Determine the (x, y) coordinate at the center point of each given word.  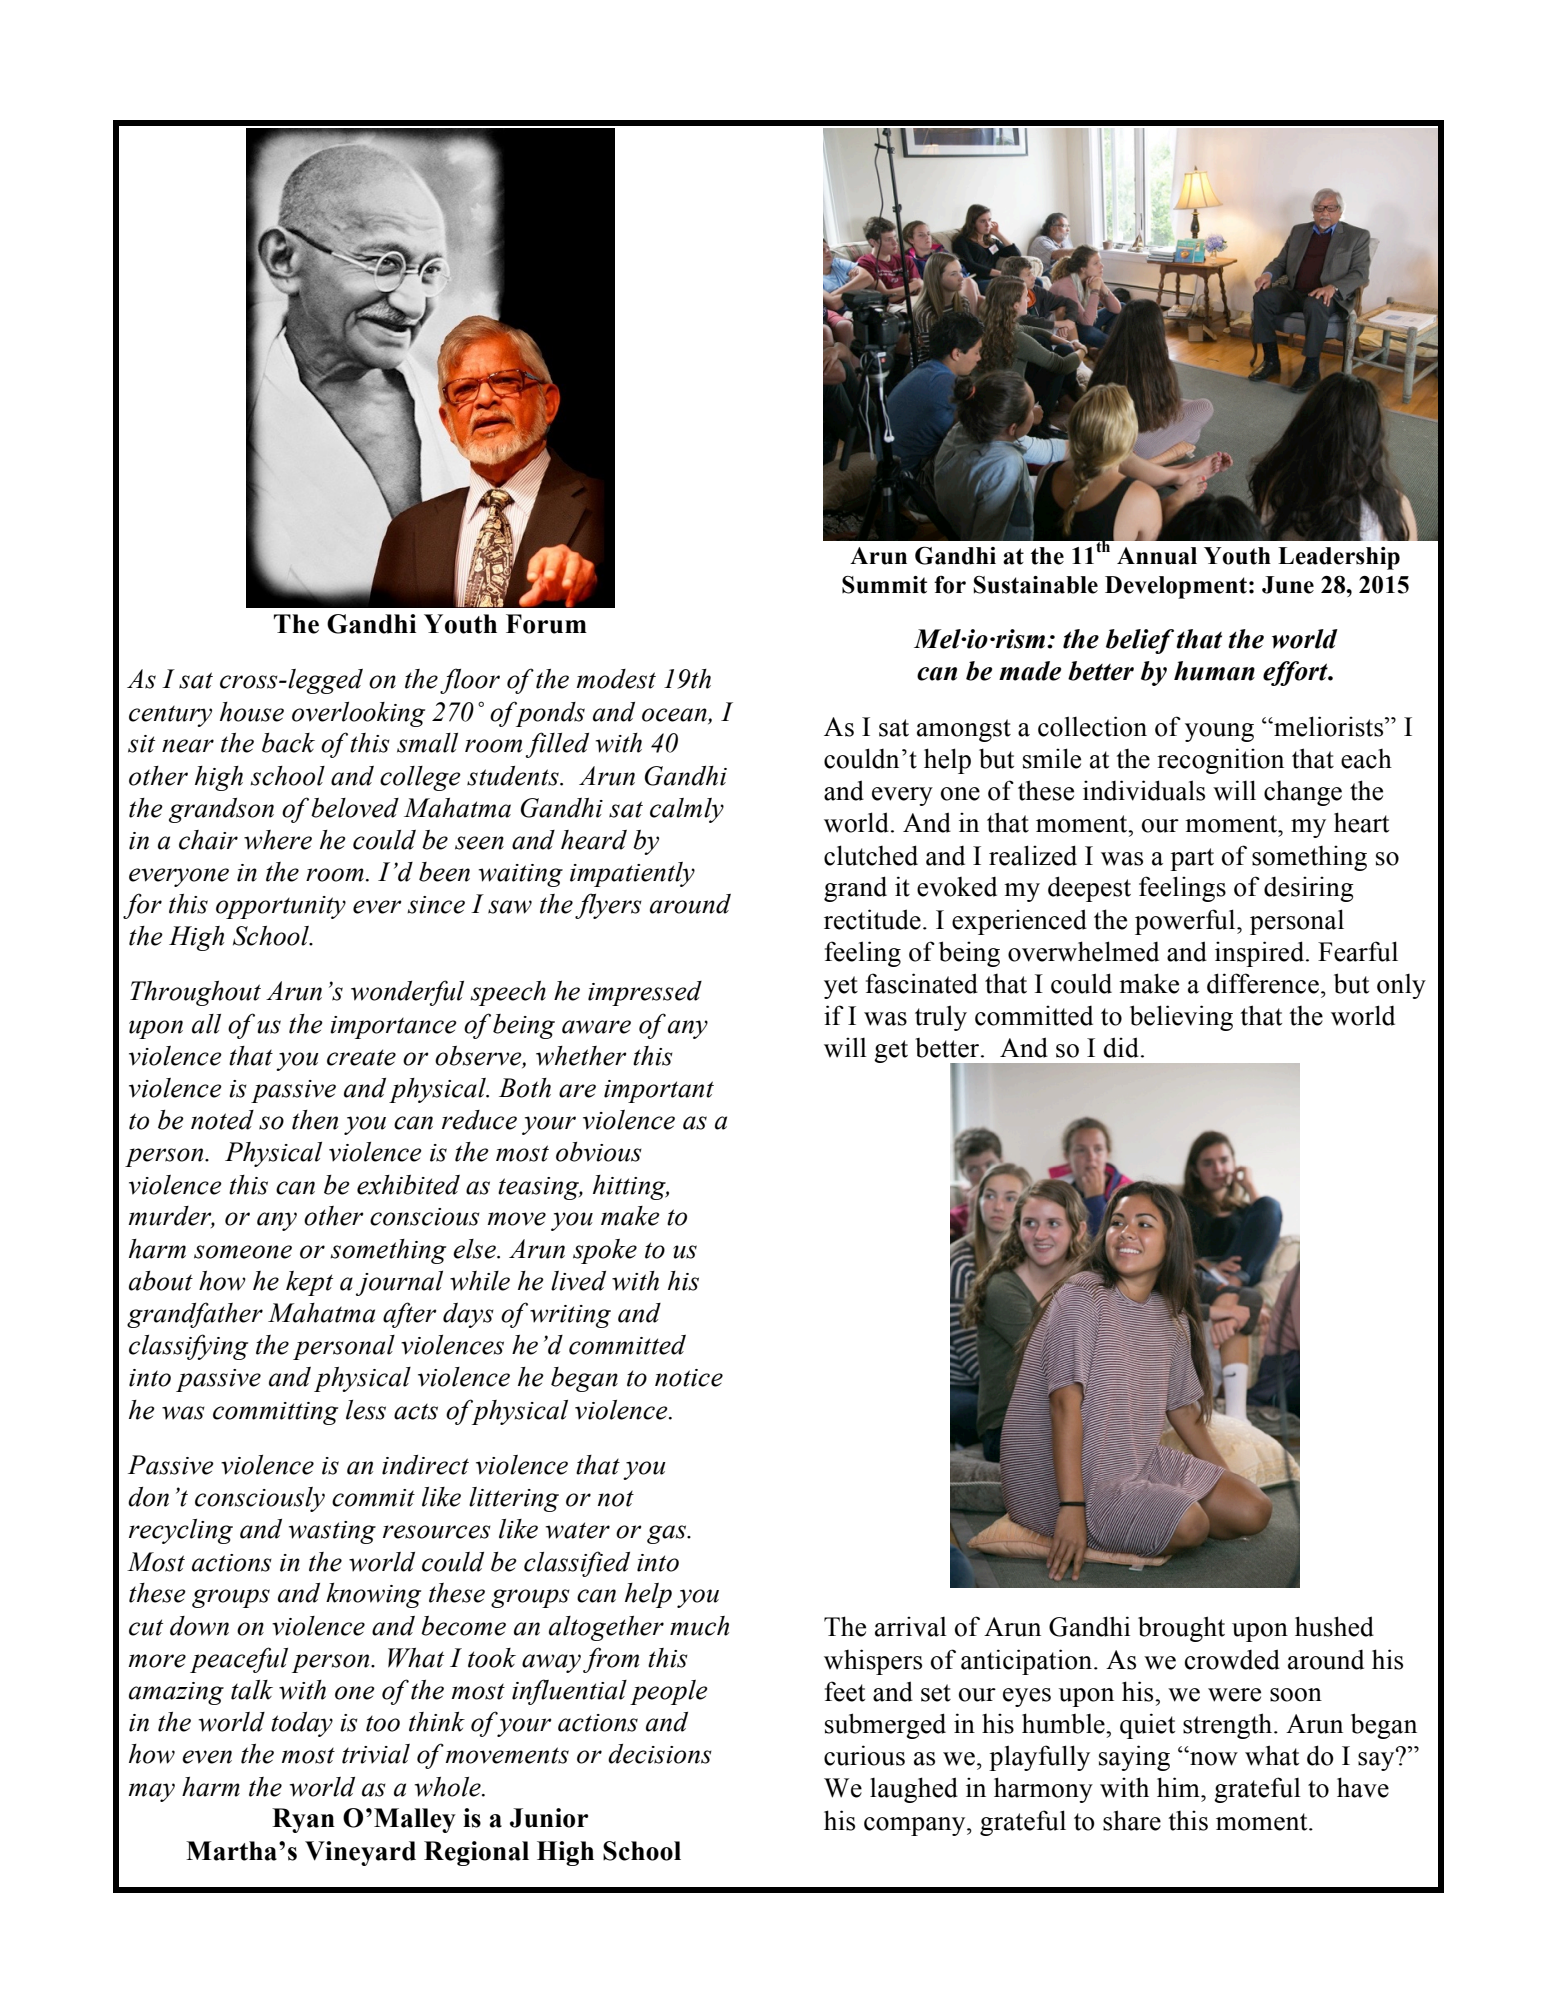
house (252, 712)
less (366, 1410)
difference (1263, 983)
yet (841, 987)
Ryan (303, 1820)
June (1288, 585)
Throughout (195, 993)
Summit (884, 585)
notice (689, 1378)
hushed (1334, 1626)
